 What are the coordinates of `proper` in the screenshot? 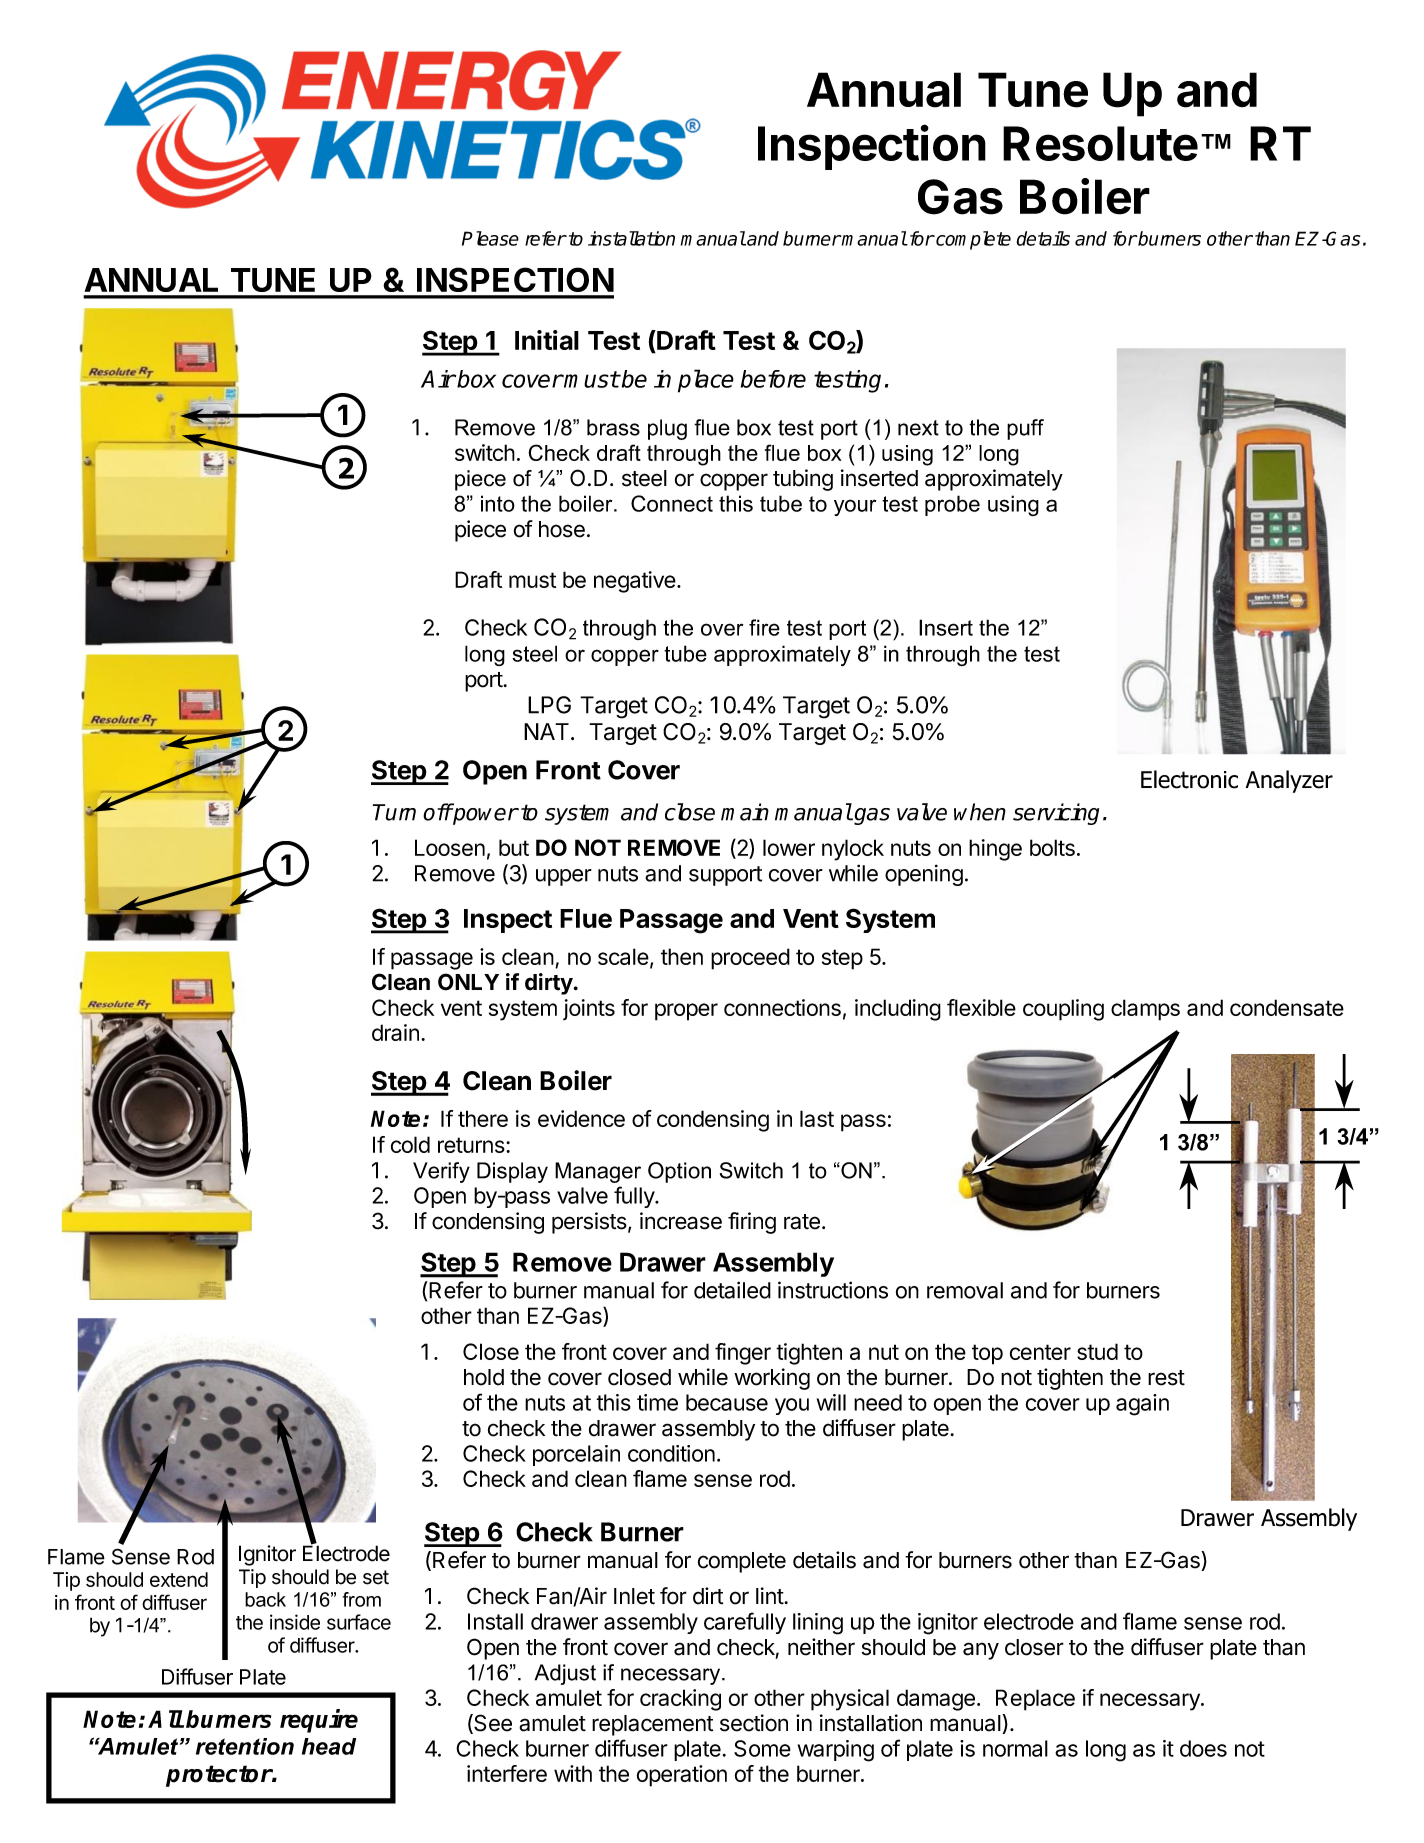 It's located at (686, 1012).
